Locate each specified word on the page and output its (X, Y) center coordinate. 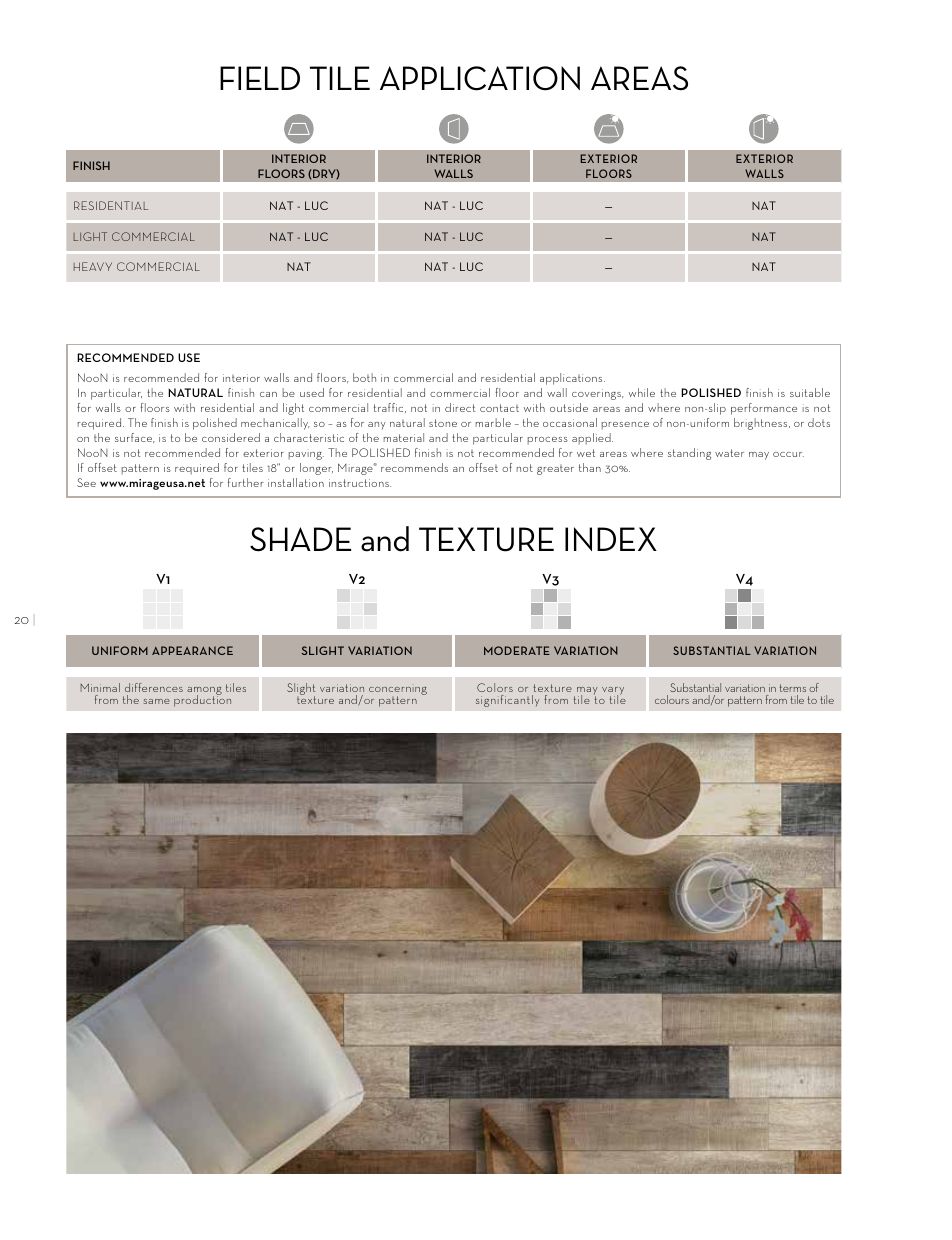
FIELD (260, 78)
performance (764, 409)
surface (135, 438)
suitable (810, 392)
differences (154, 687)
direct (460, 407)
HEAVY (93, 266)
